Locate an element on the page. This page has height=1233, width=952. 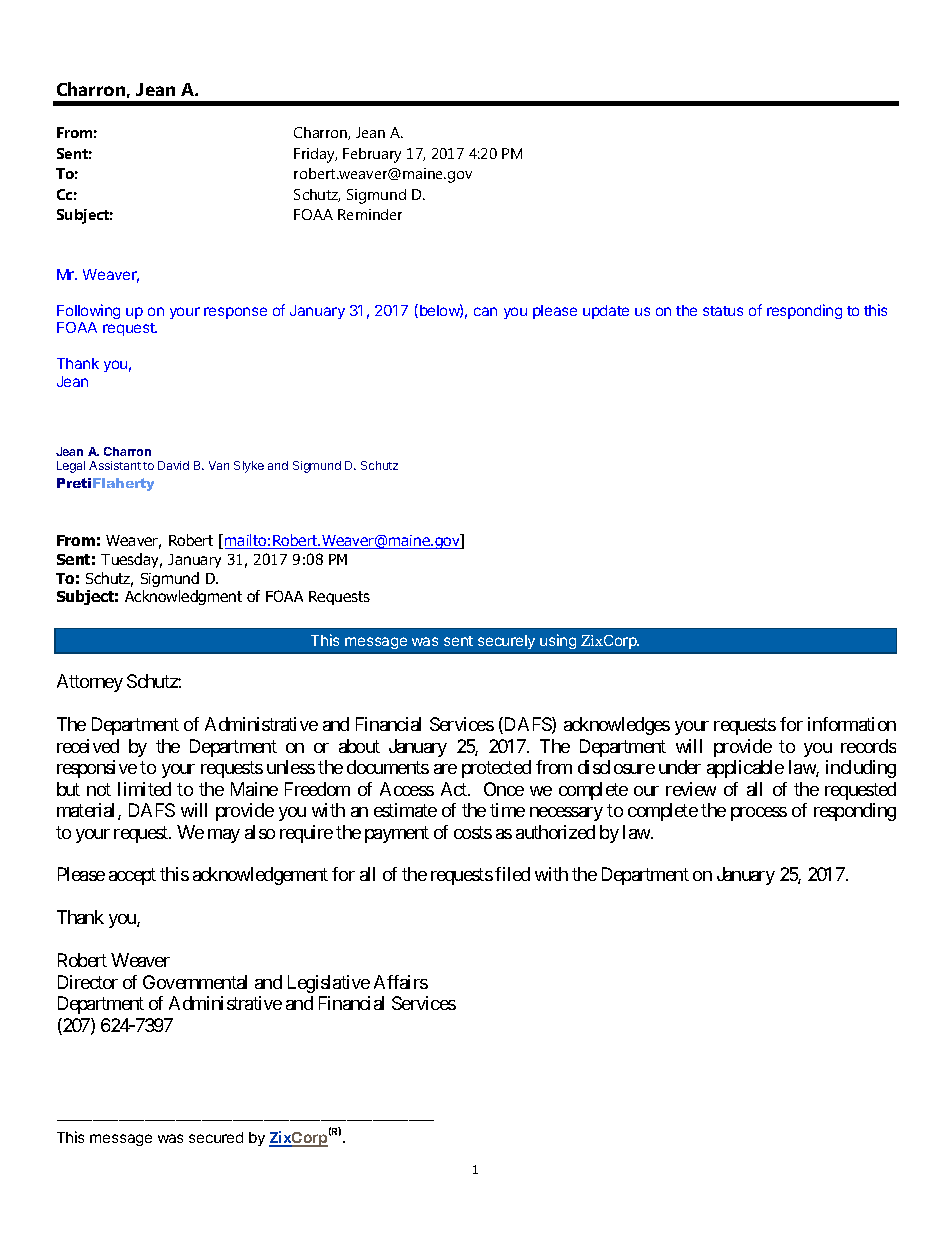
secured is located at coordinates (216, 1137).
